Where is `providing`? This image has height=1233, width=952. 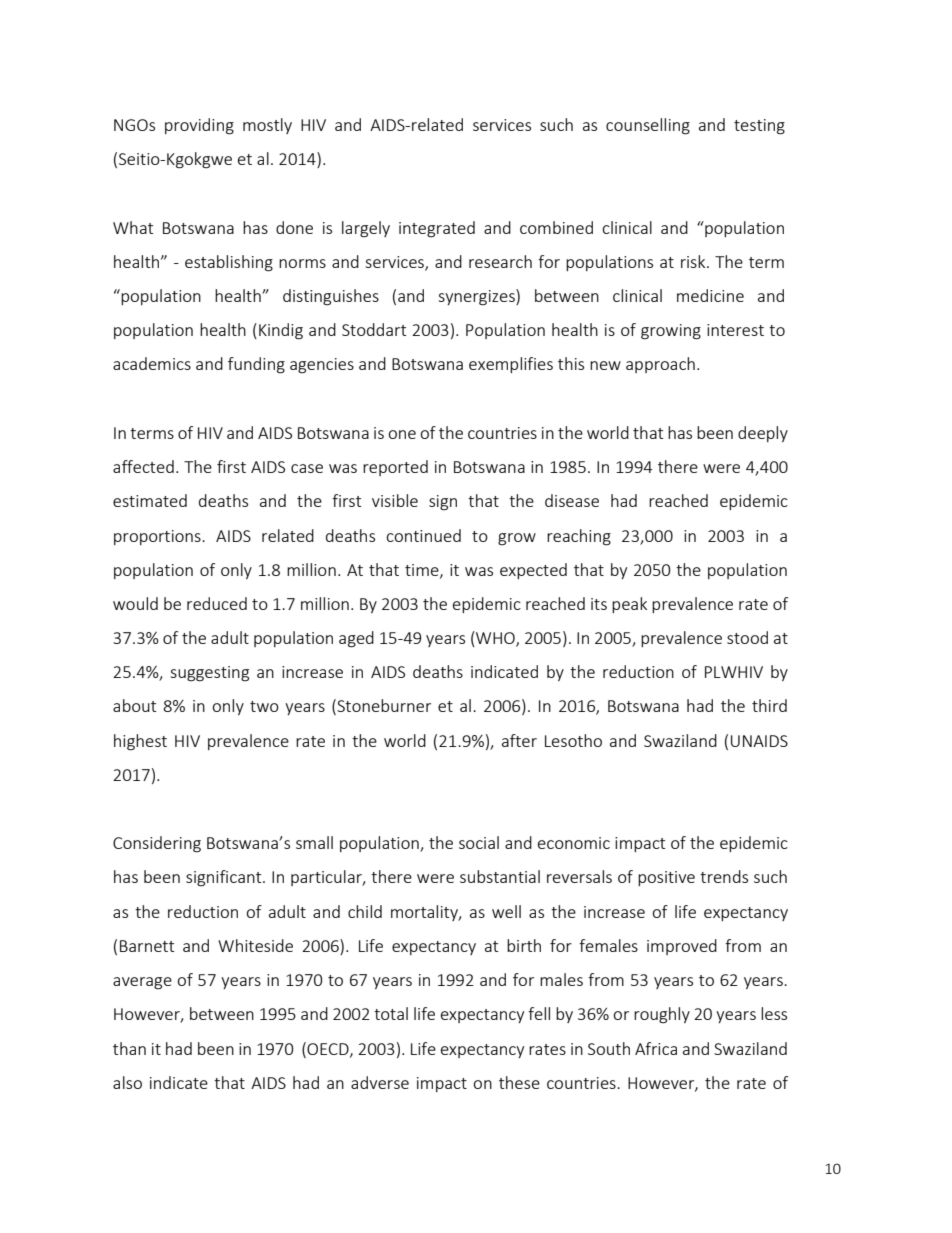
providing is located at coordinates (199, 126).
